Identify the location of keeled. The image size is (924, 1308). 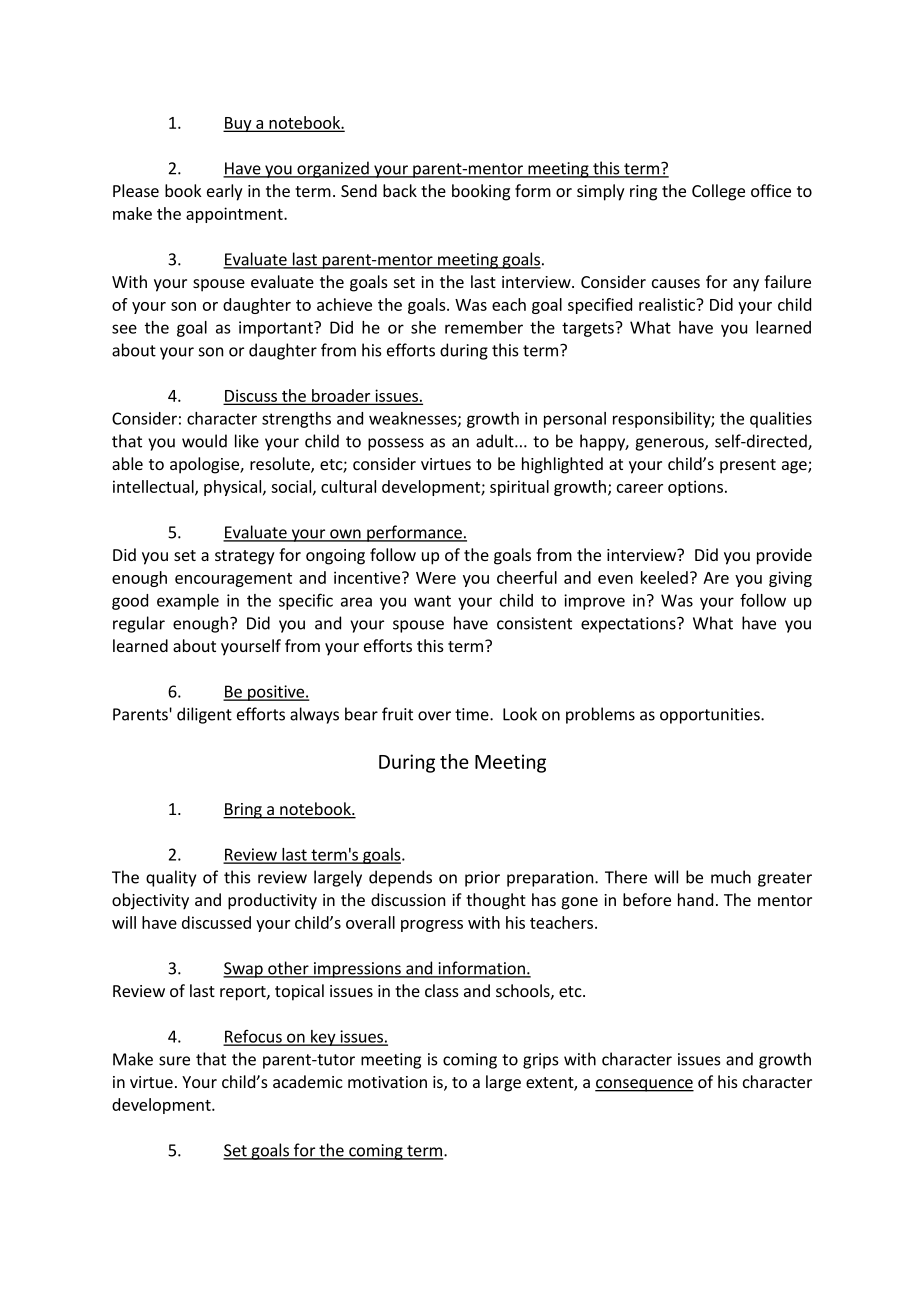
(664, 577).
